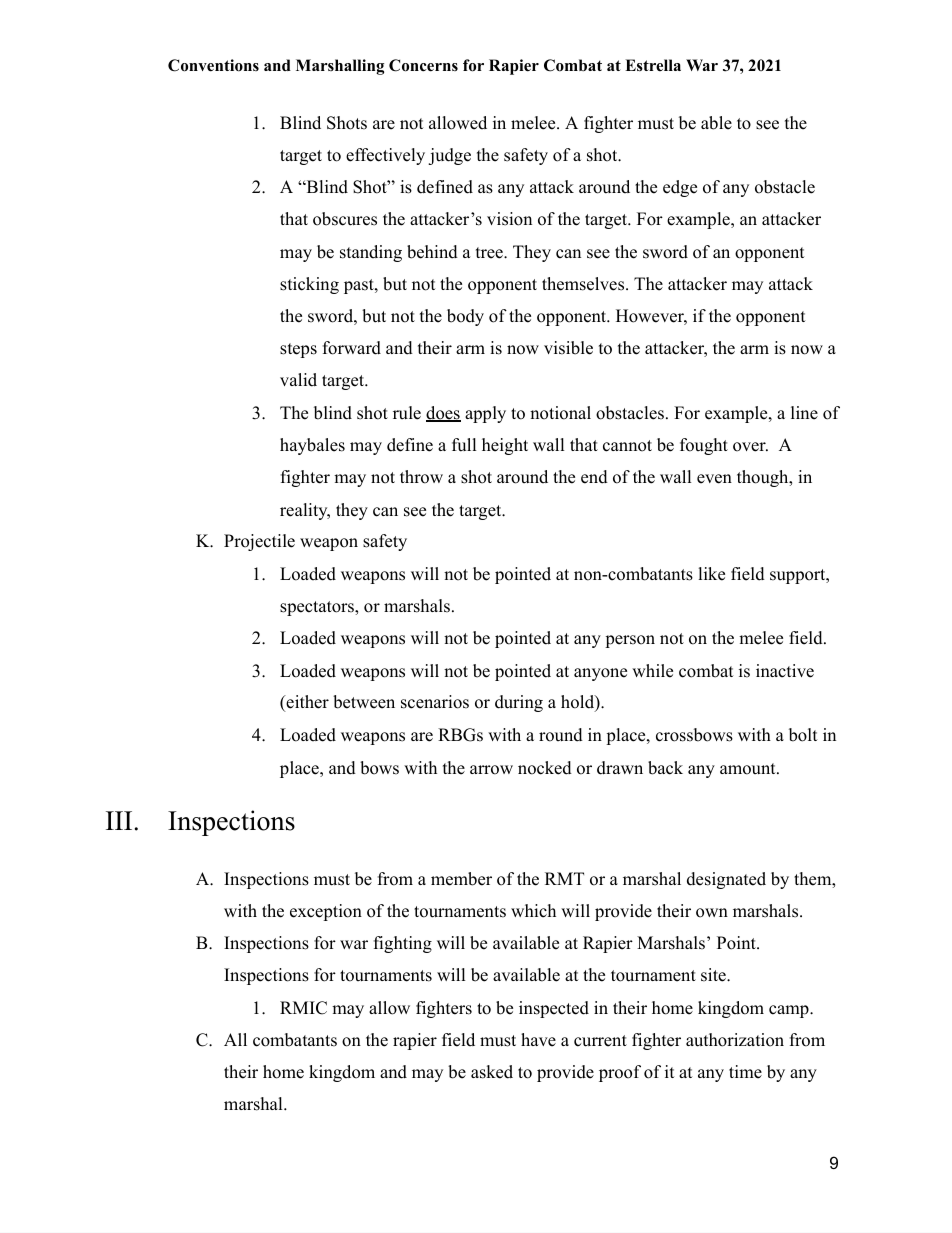 This screenshot has width=952, height=1233. I want to click on III, so click(119, 820).
